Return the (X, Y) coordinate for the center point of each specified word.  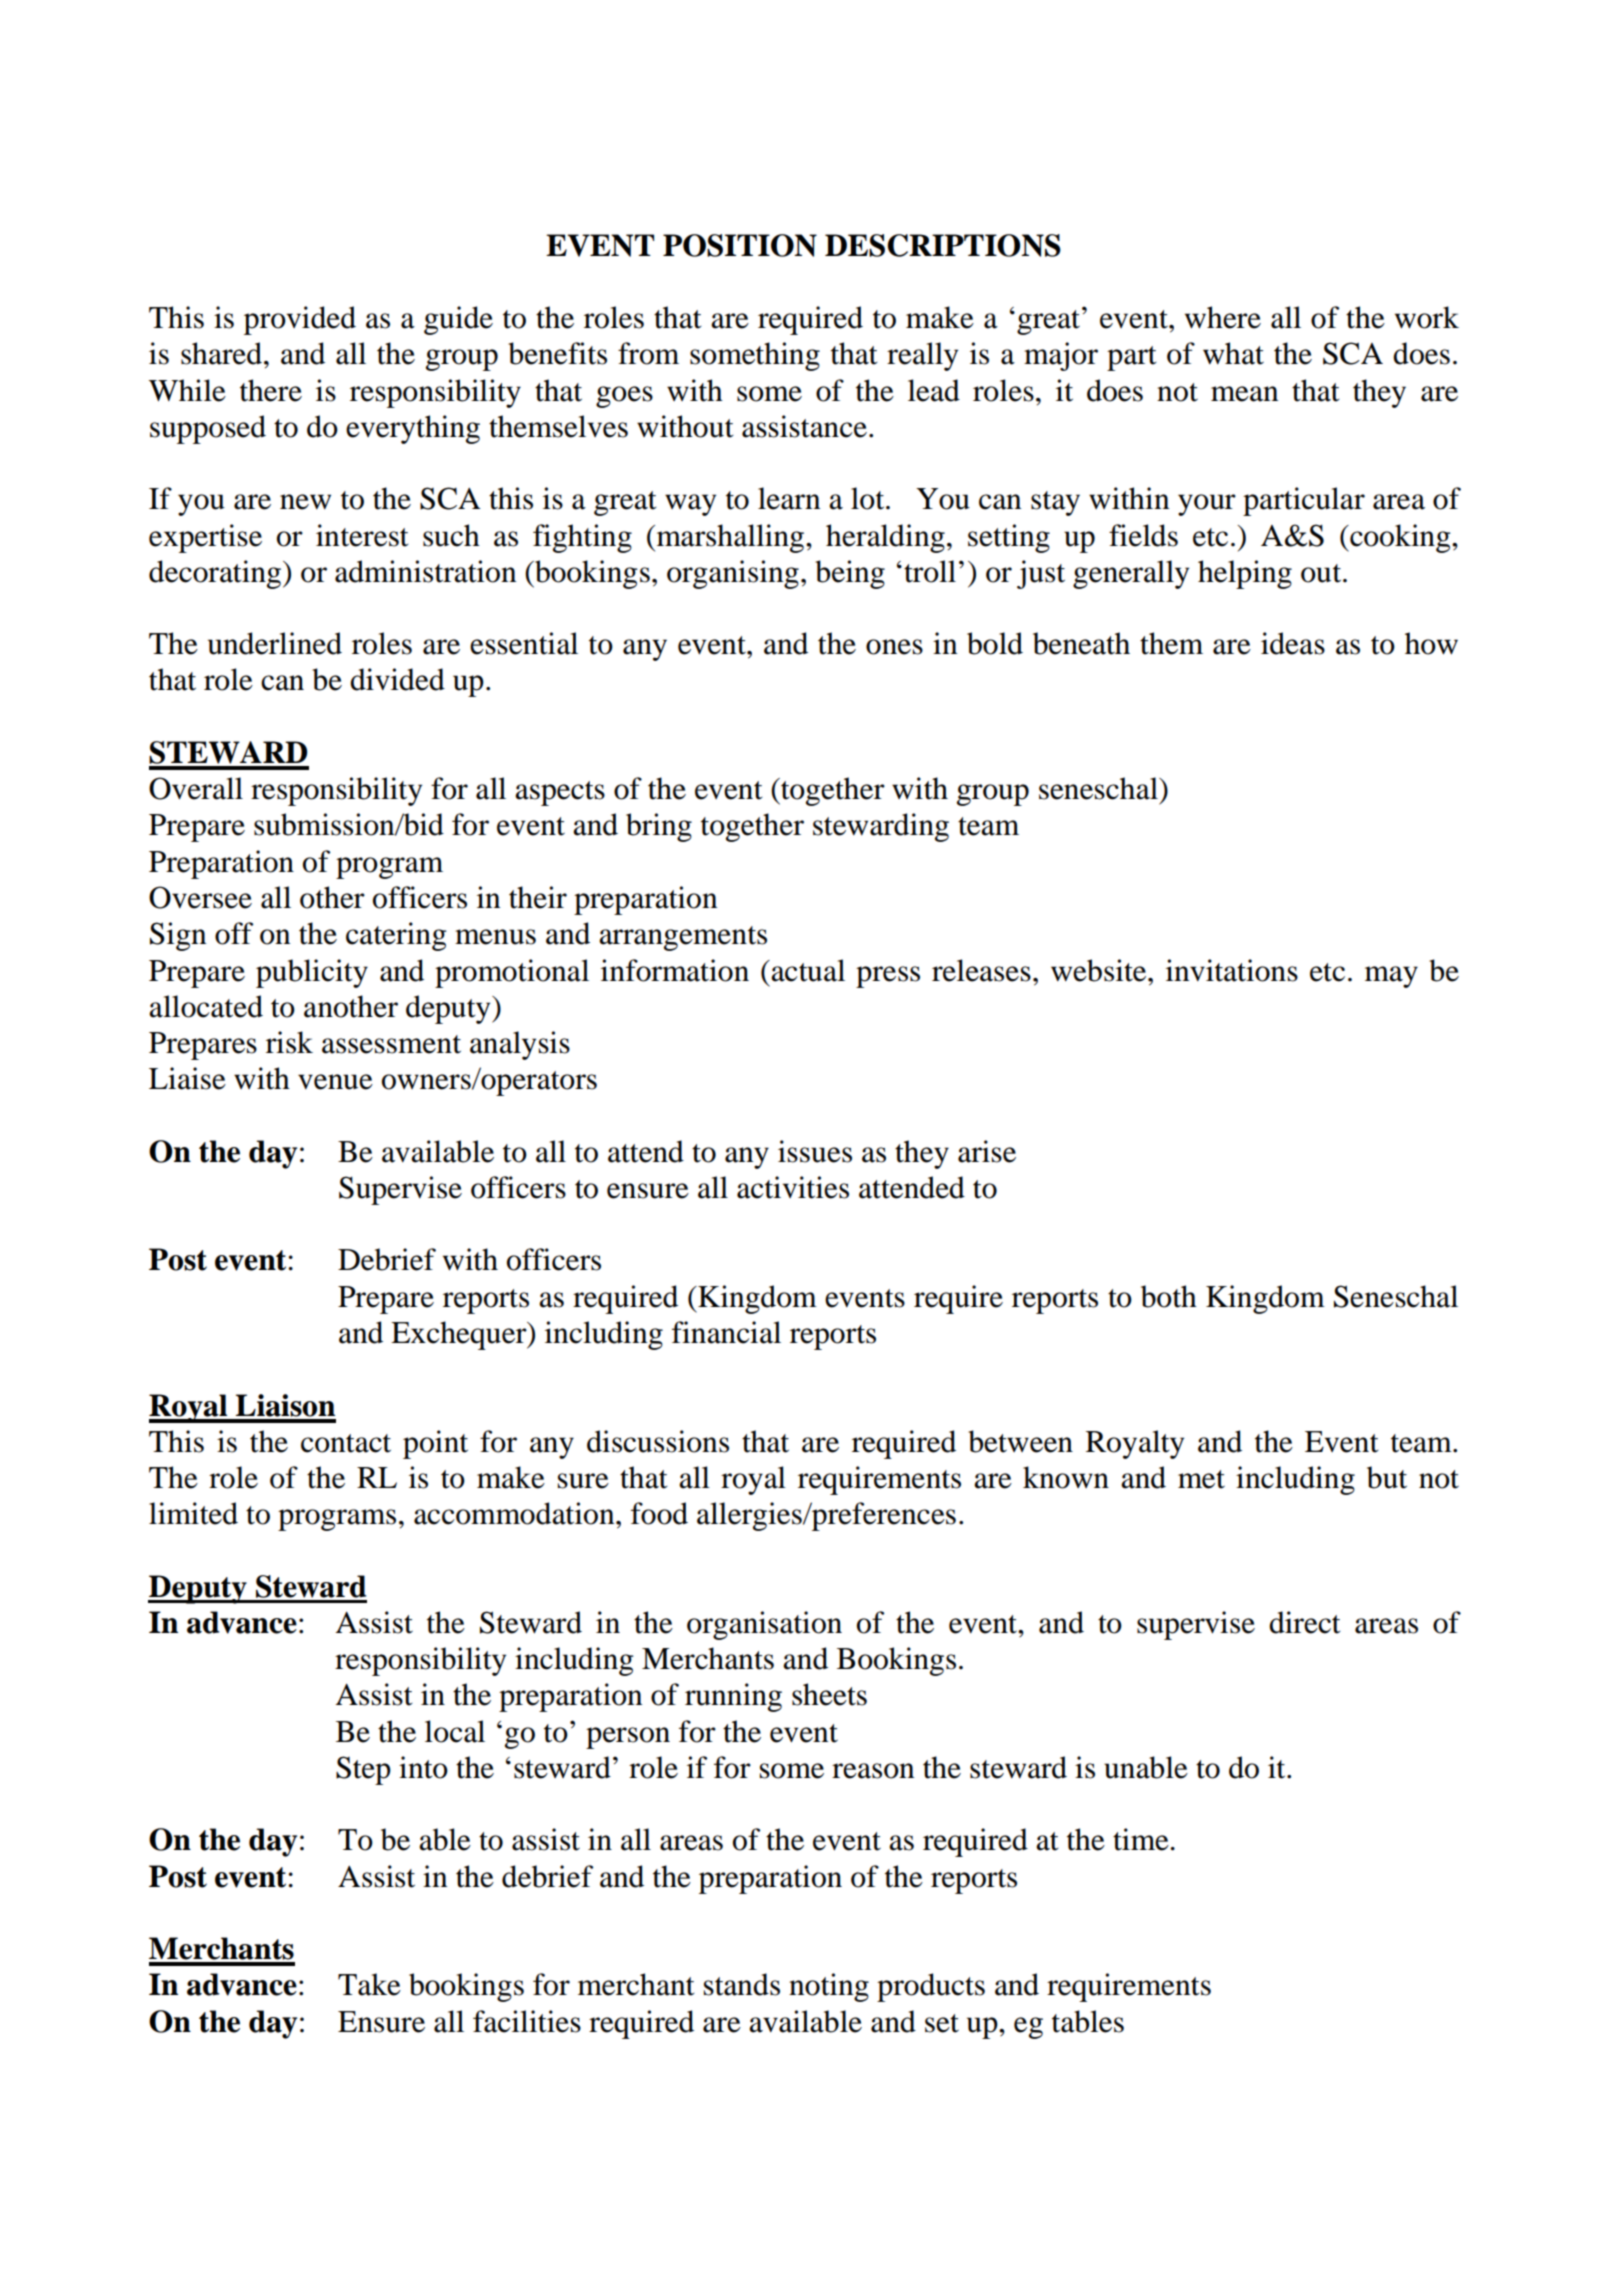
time (1142, 1839)
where (1223, 317)
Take (369, 1984)
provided (300, 320)
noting (829, 1987)
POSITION (740, 245)
